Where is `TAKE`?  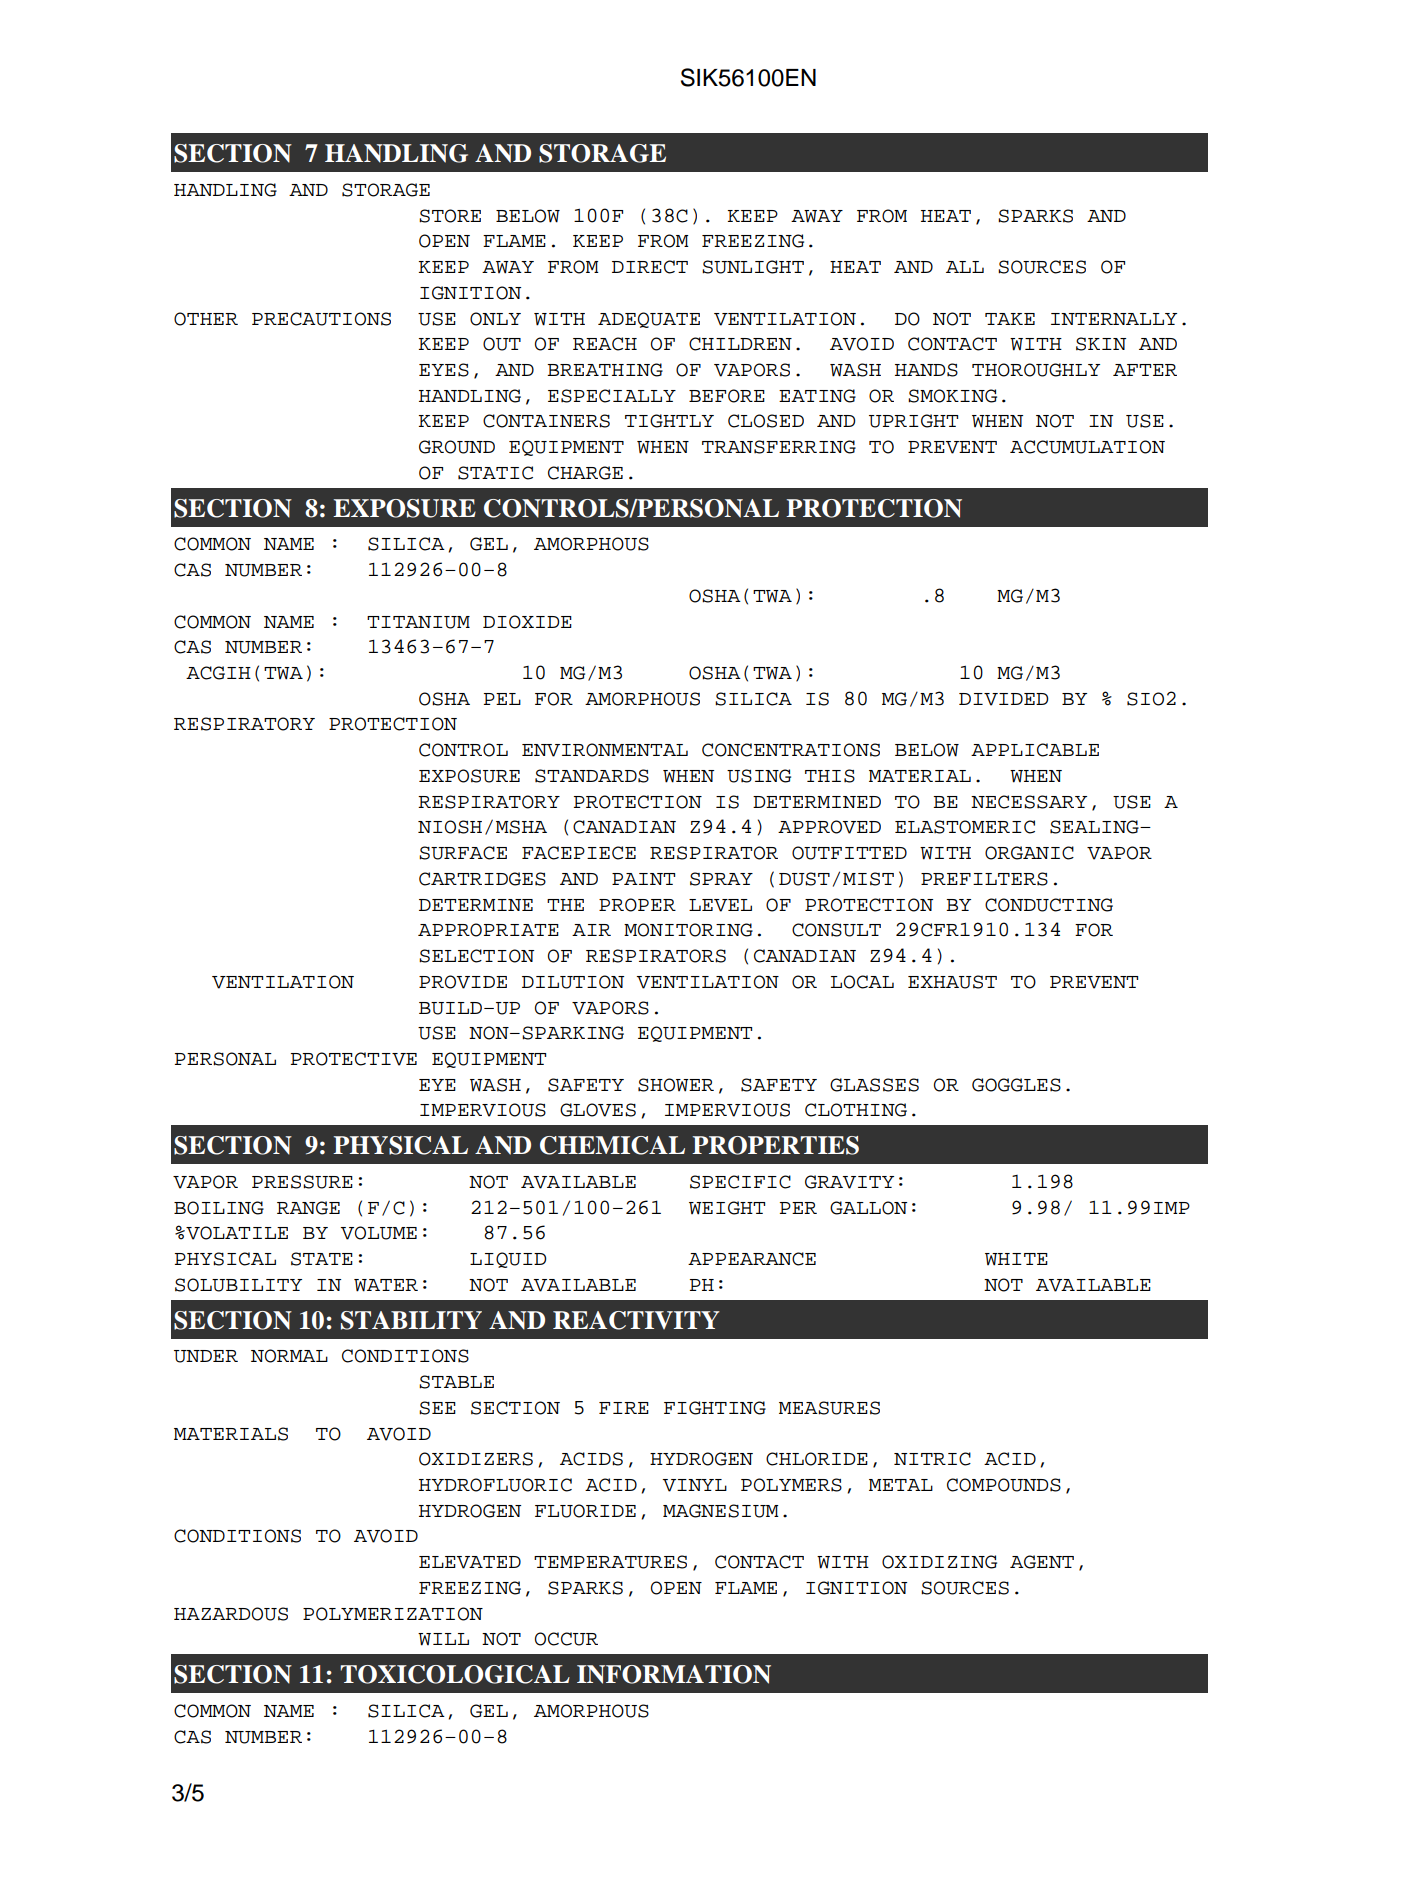 TAKE is located at coordinates (1010, 319).
